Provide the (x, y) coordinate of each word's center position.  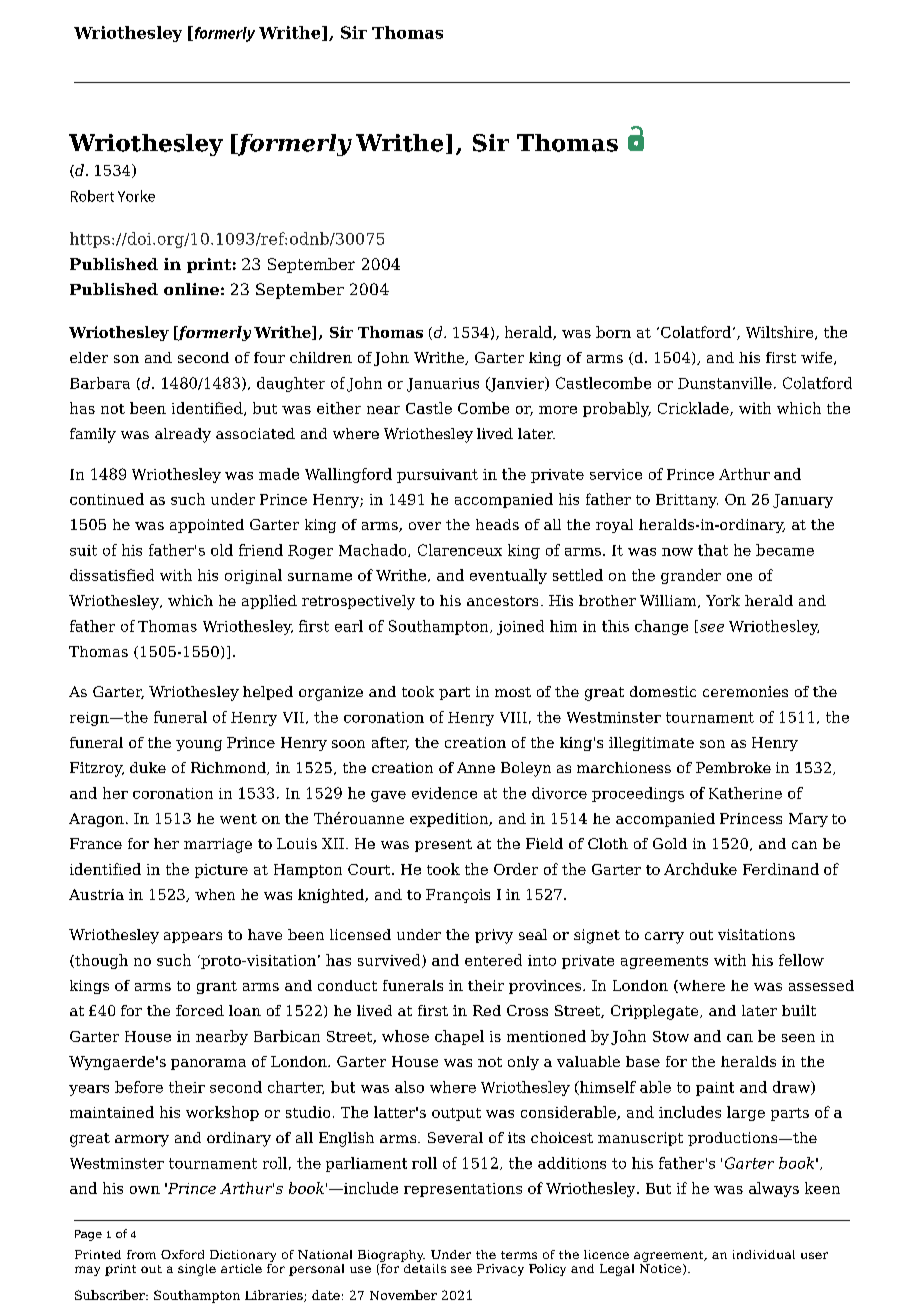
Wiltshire (781, 333)
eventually (508, 576)
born (613, 332)
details (423, 1267)
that (713, 550)
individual (764, 1254)
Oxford (182, 1254)
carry (664, 938)
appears (193, 937)
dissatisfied (112, 575)
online (191, 289)
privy (494, 936)
